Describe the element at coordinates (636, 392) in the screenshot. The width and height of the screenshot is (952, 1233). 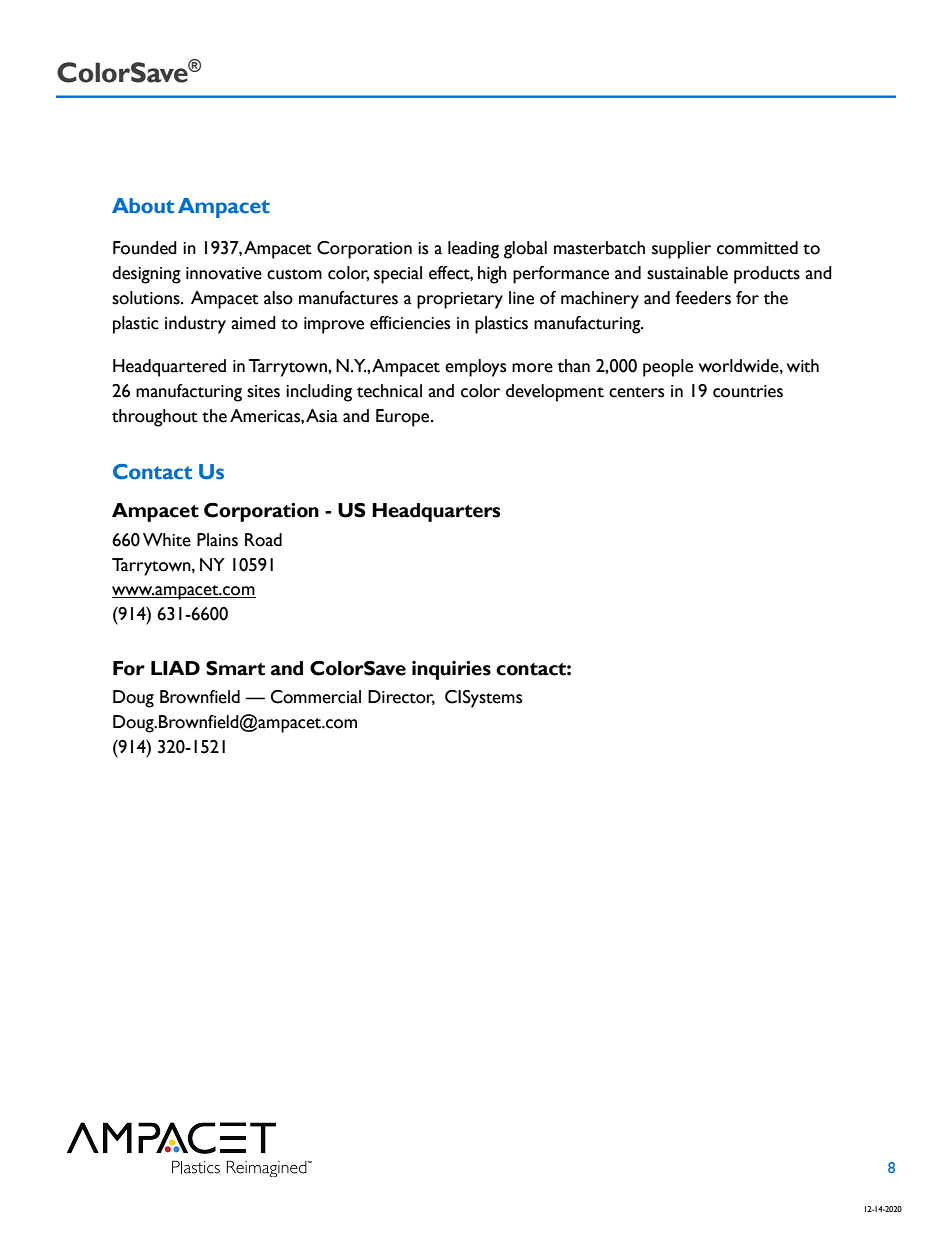
I see `centers` at that location.
